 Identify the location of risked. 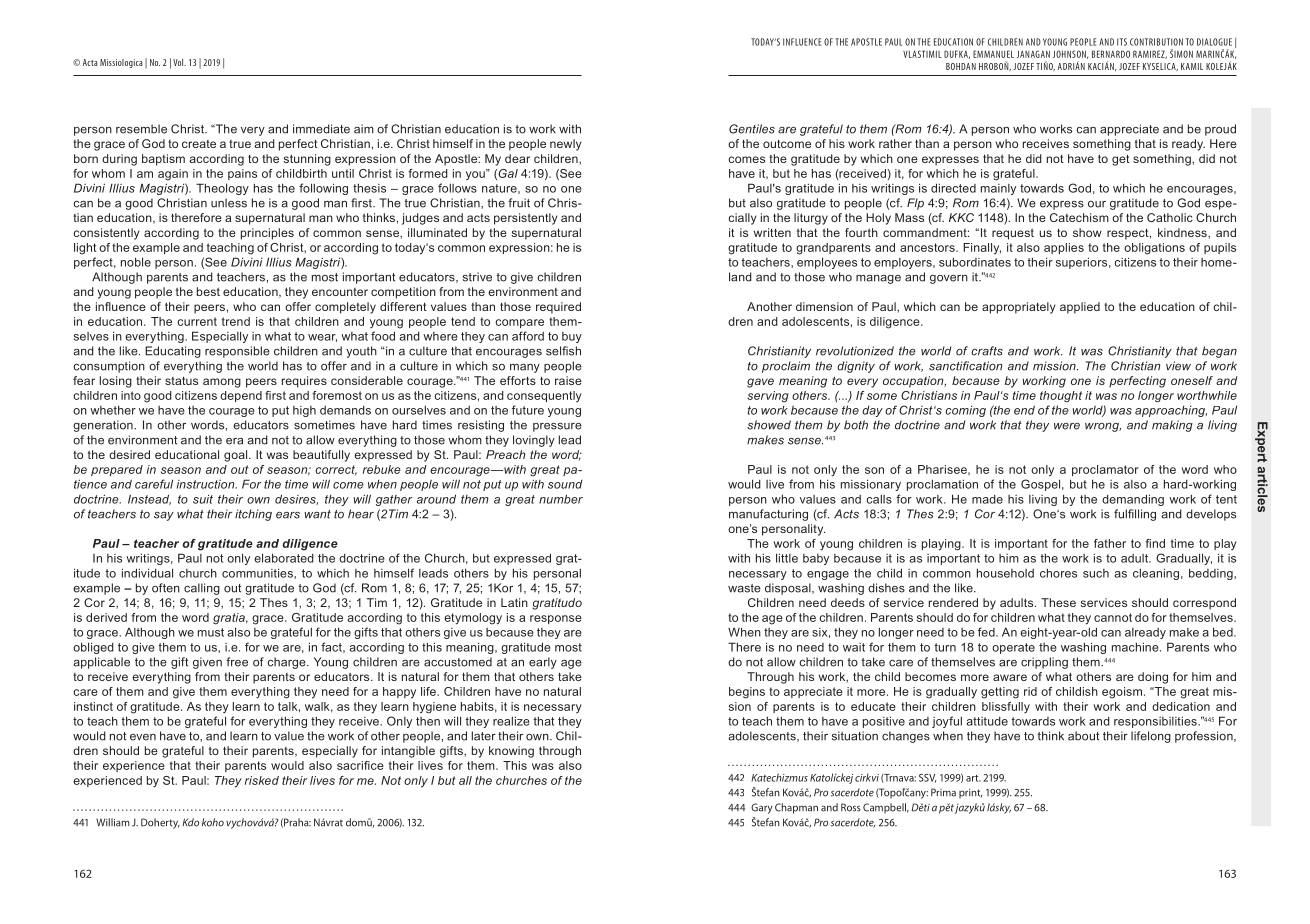
(262, 780).
